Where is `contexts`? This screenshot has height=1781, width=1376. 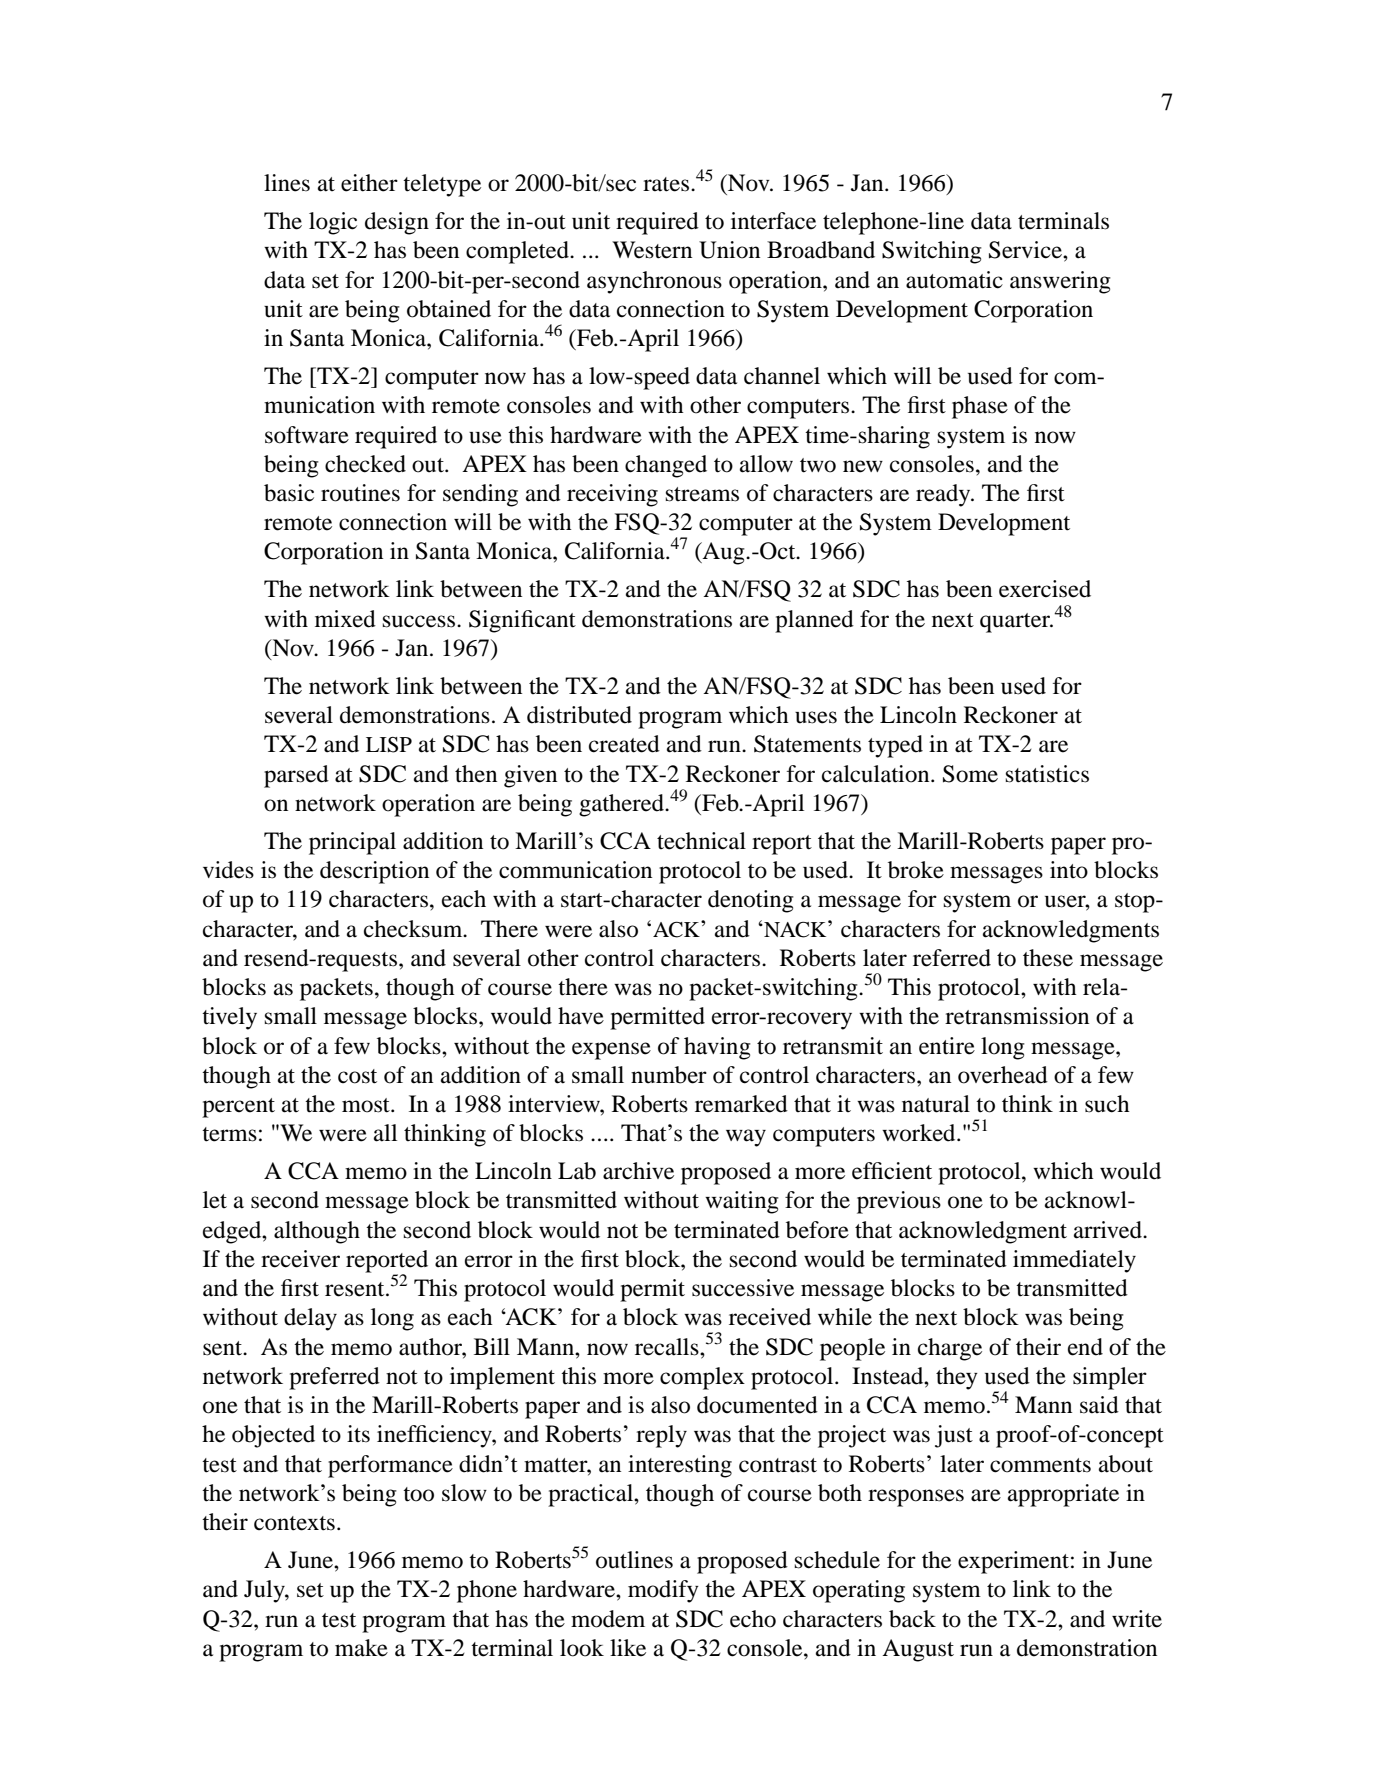 contexts is located at coordinates (294, 1523).
